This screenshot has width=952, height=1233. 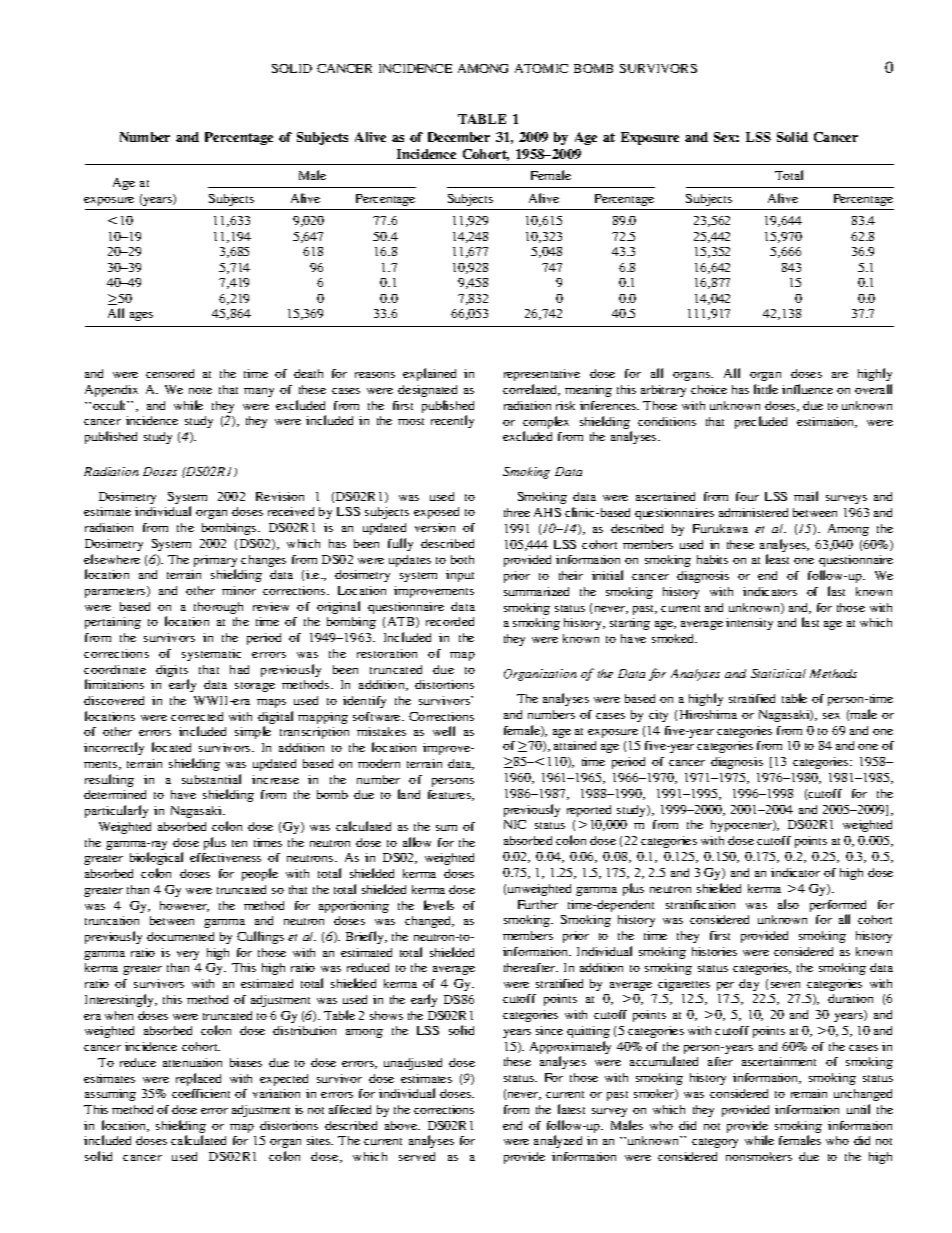 I want to click on Statistical, so click(x=778, y=673).
